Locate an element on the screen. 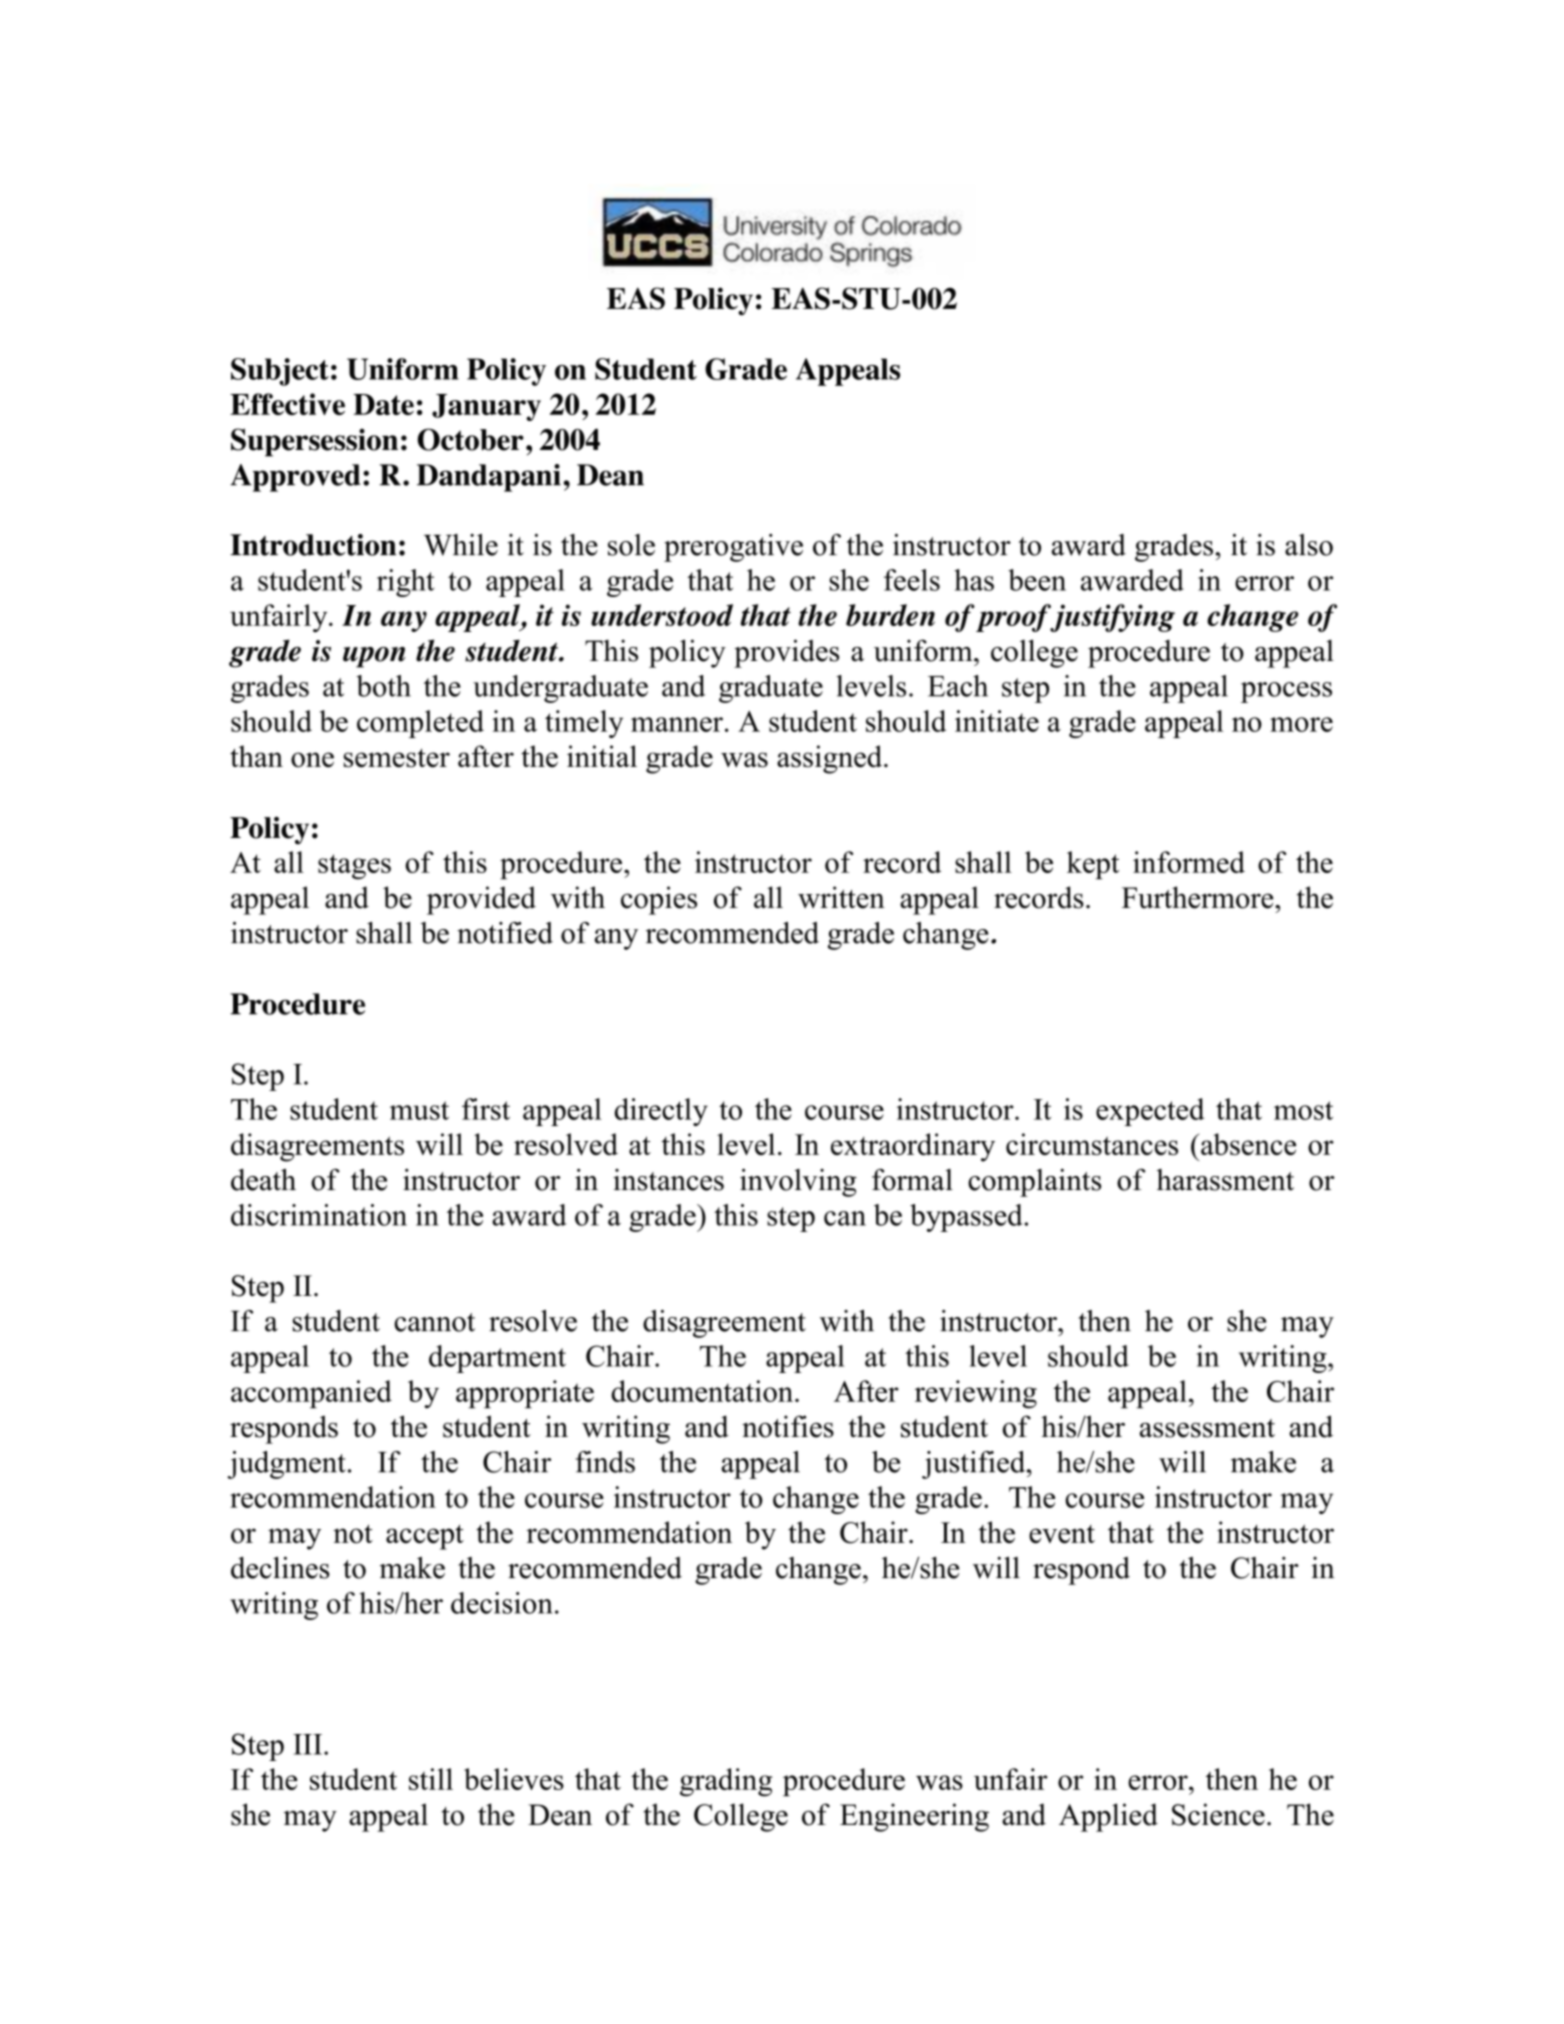  still is located at coordinates (431, 1779).
